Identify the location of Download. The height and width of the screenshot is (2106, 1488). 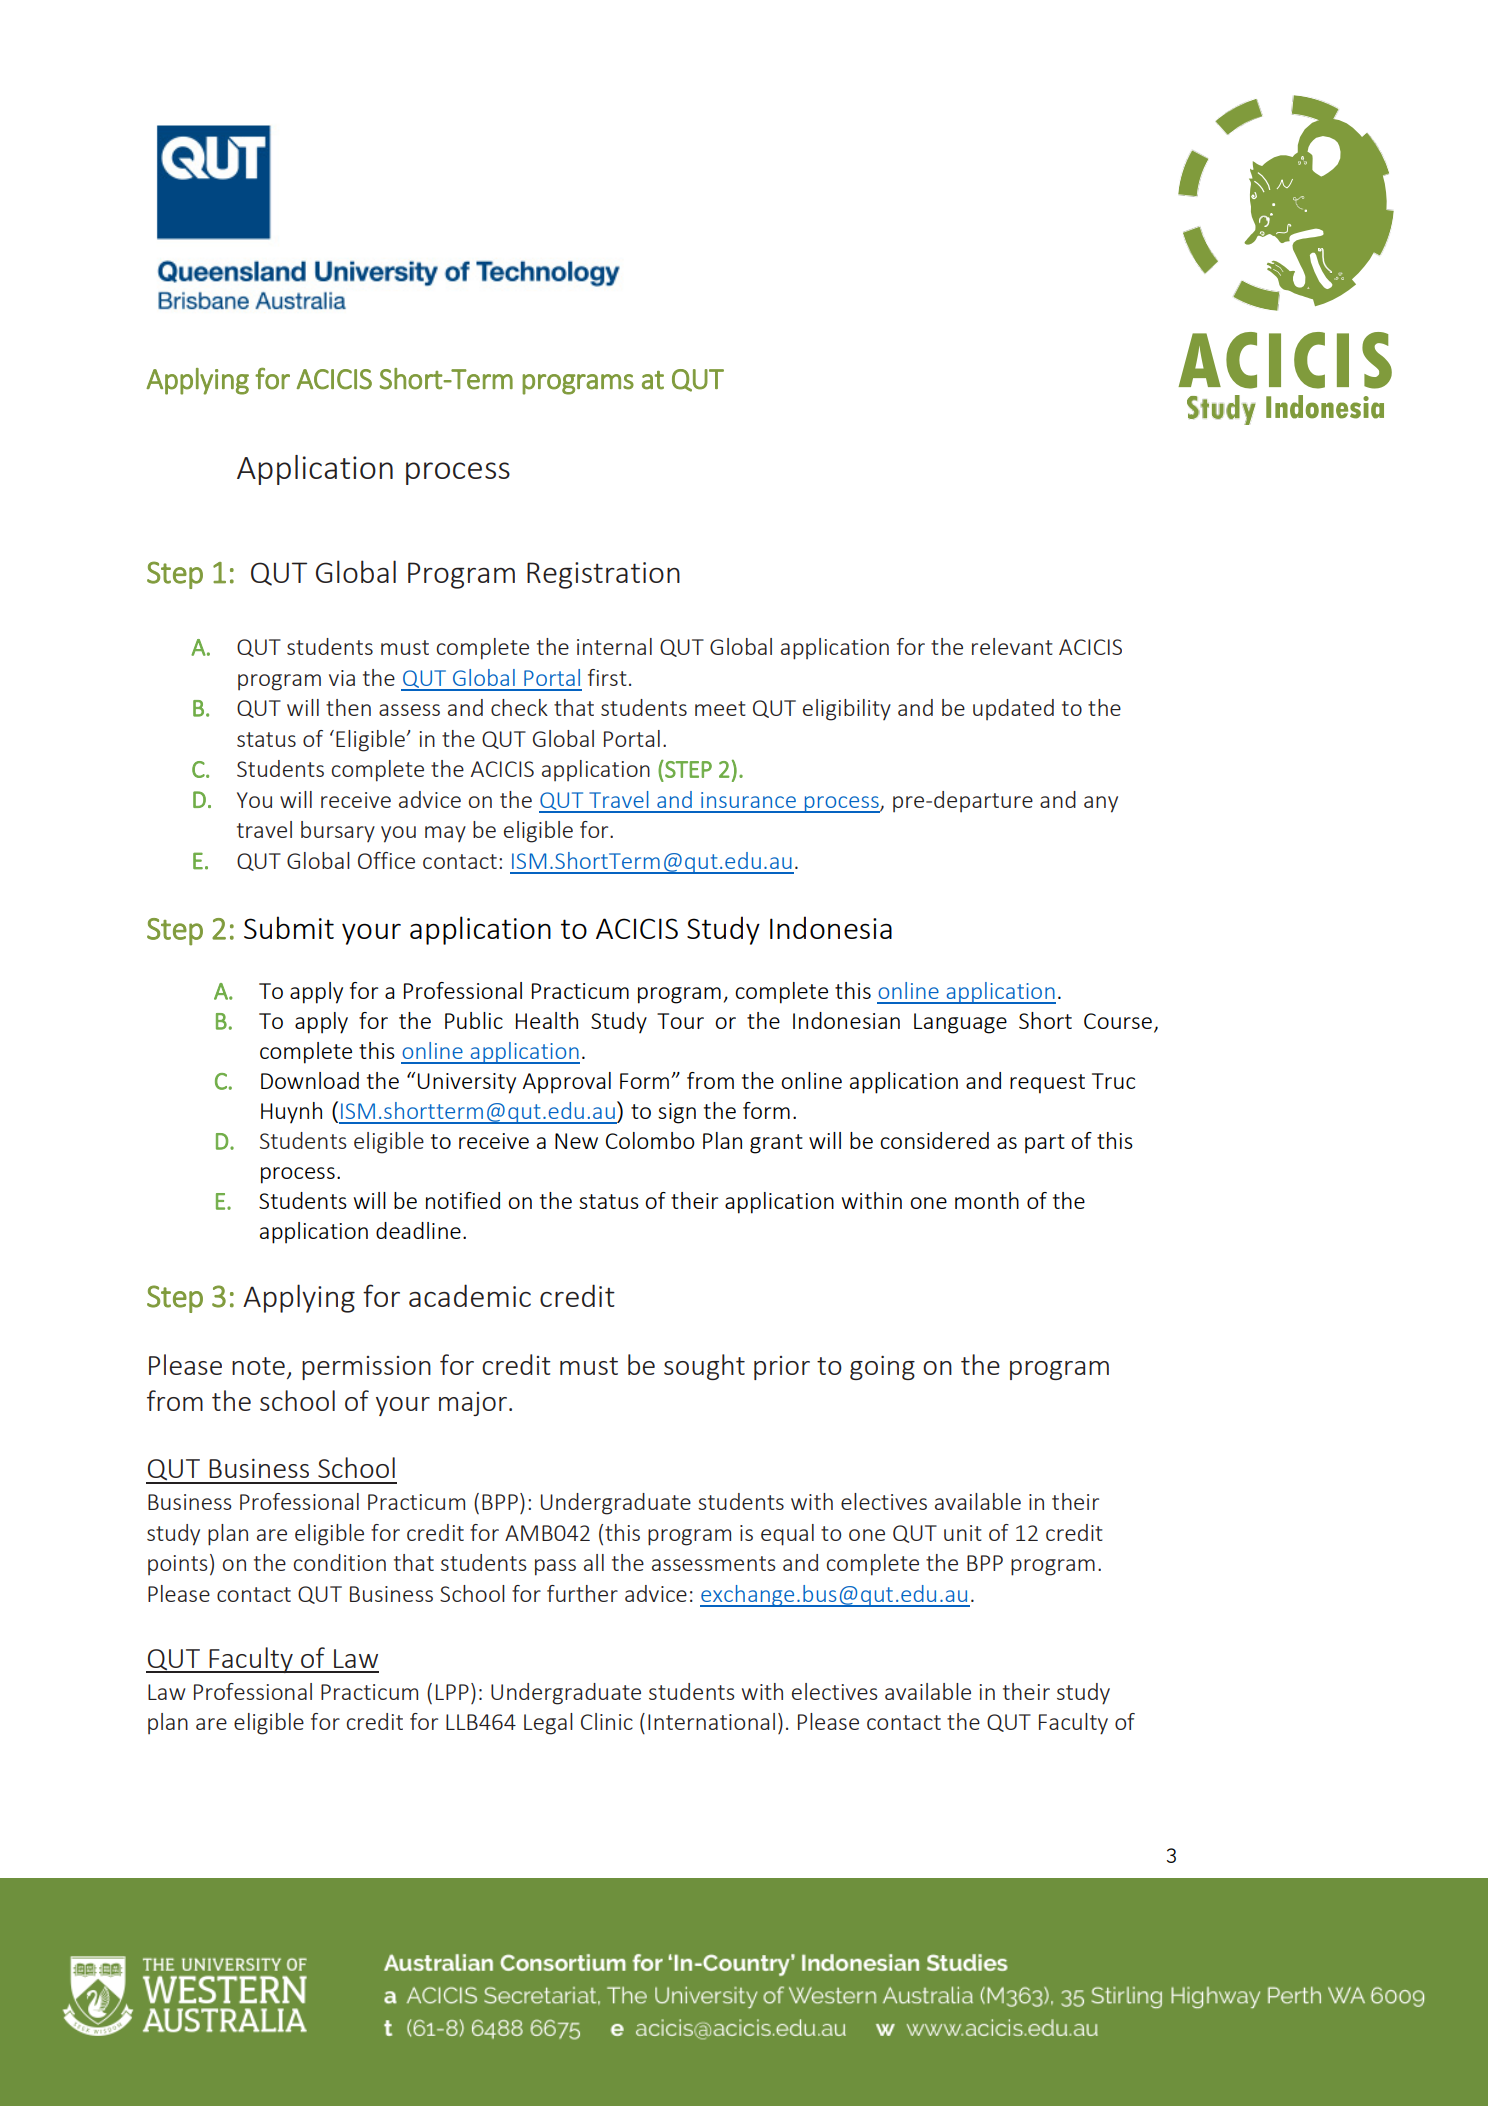
(310, 1080).
